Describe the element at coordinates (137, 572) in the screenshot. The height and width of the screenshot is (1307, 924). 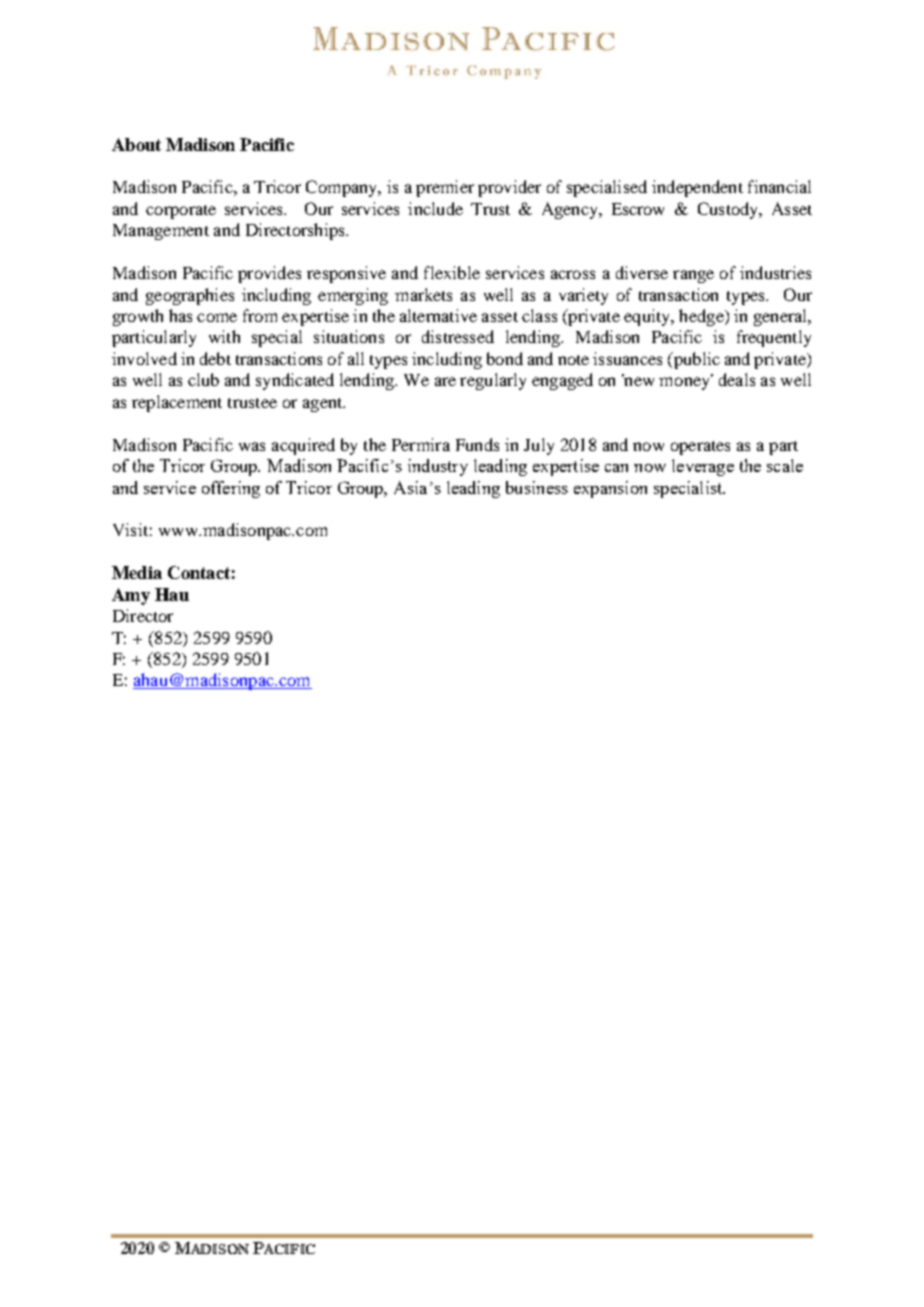
I see `Media` at that location.
